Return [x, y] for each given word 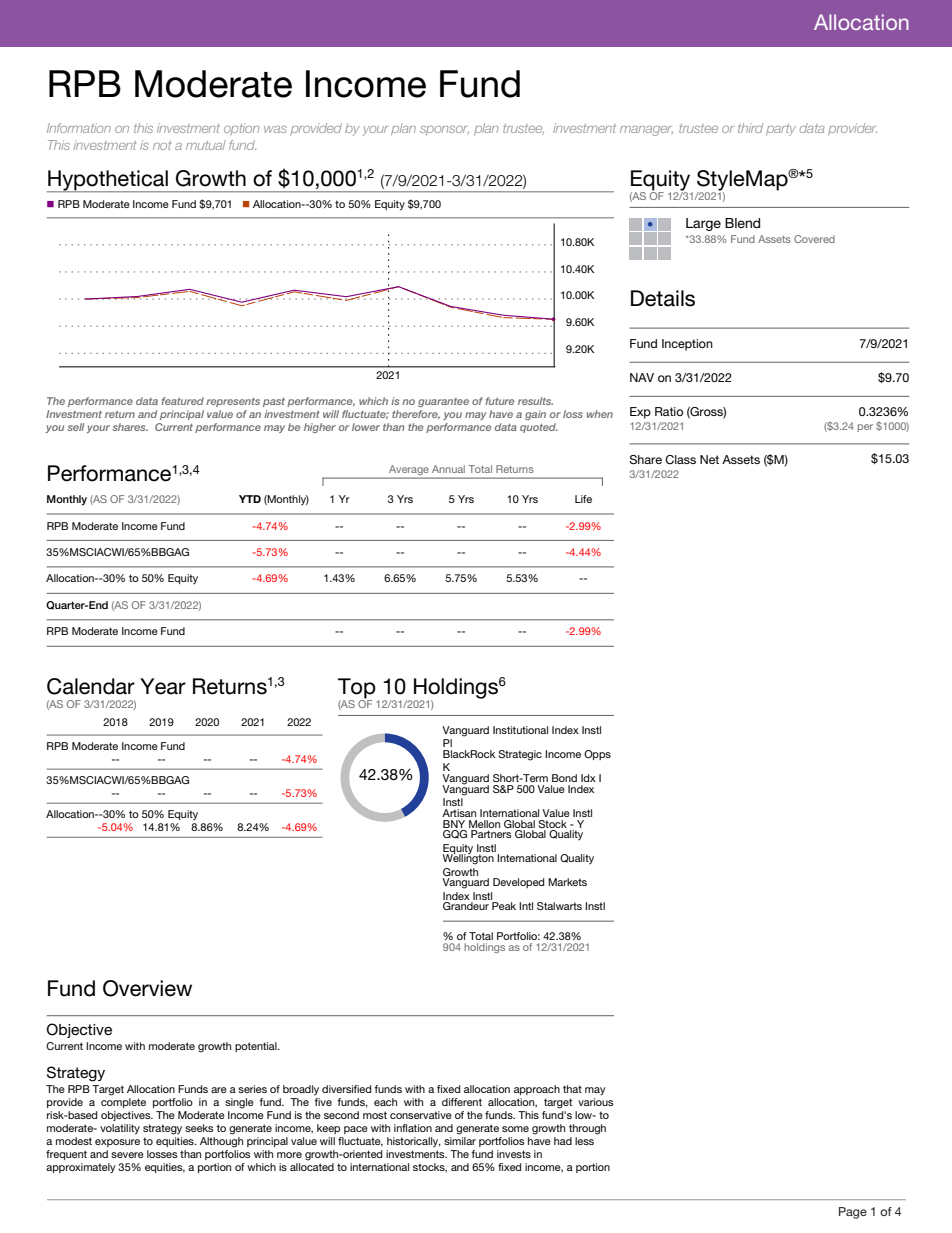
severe [127, 1155]
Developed [518, 883]
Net [709, 459]
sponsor [444, 130]
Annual [448, 469]
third [750, 128]
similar [460, 1141]
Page [853, 1213]
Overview [147, 988]
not [162, 145]
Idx [588, 778]
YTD [250, 499]
